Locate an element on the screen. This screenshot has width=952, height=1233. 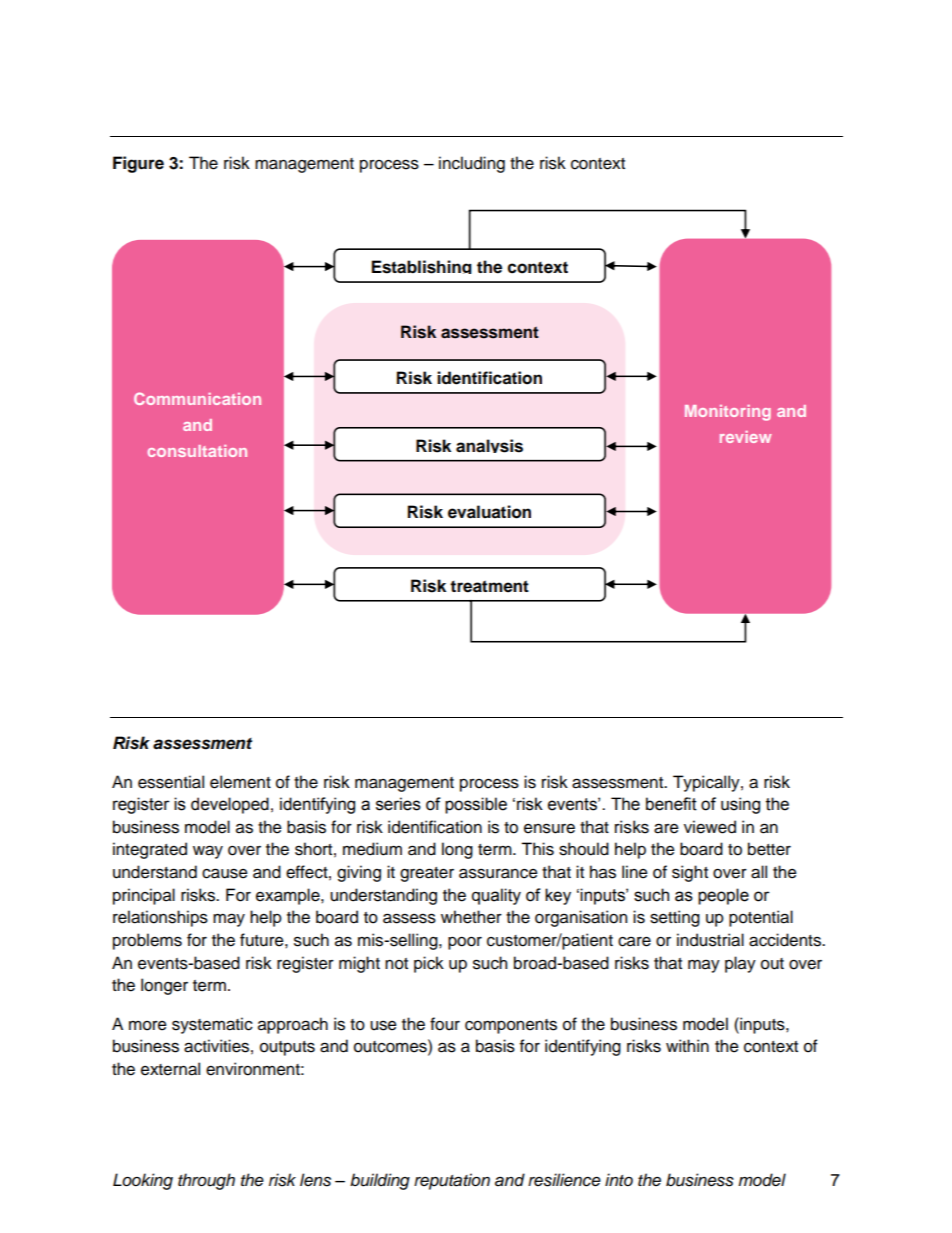
element is located at coordinates (240, 782).
